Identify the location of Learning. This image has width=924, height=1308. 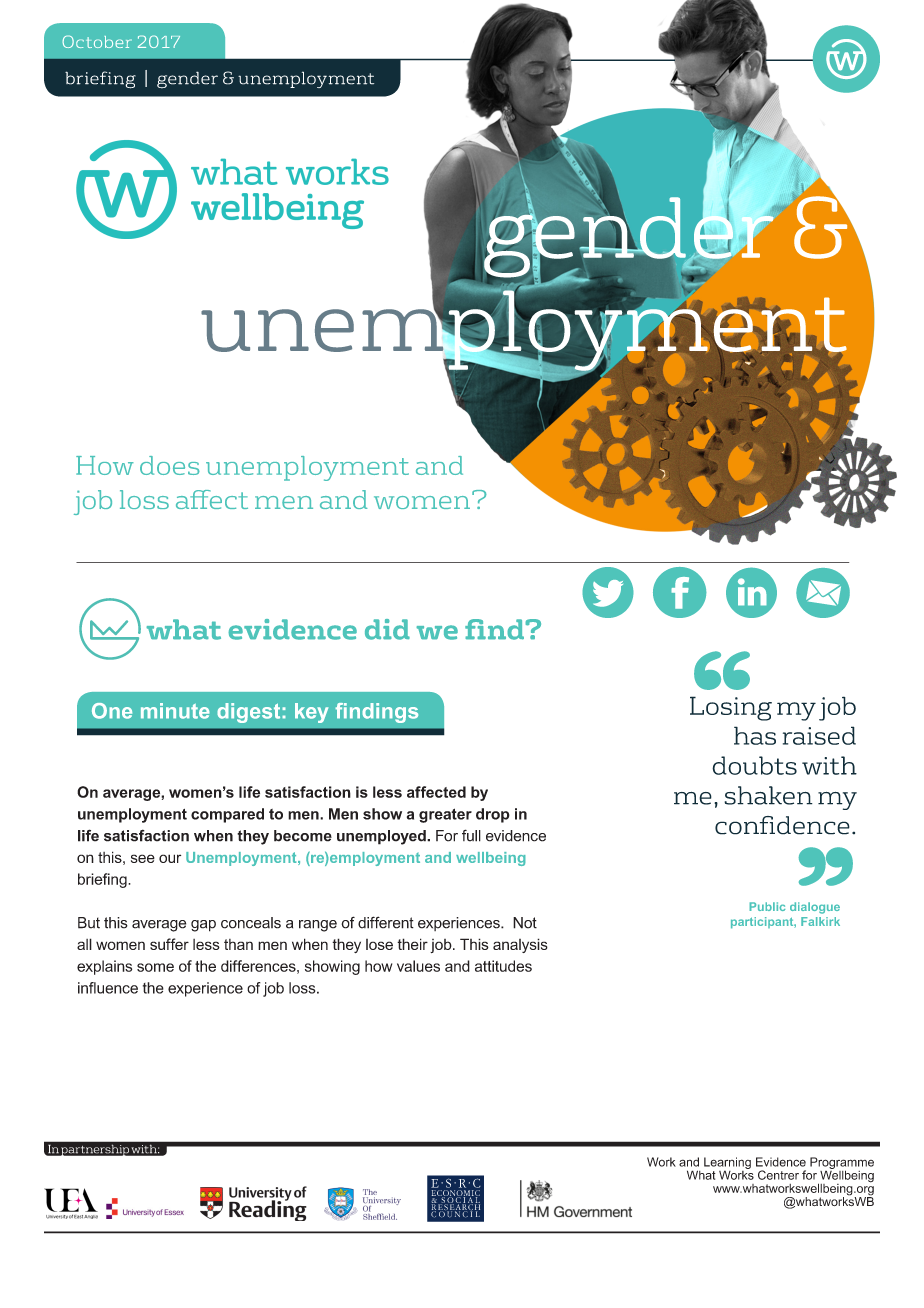
(727, 1164).
